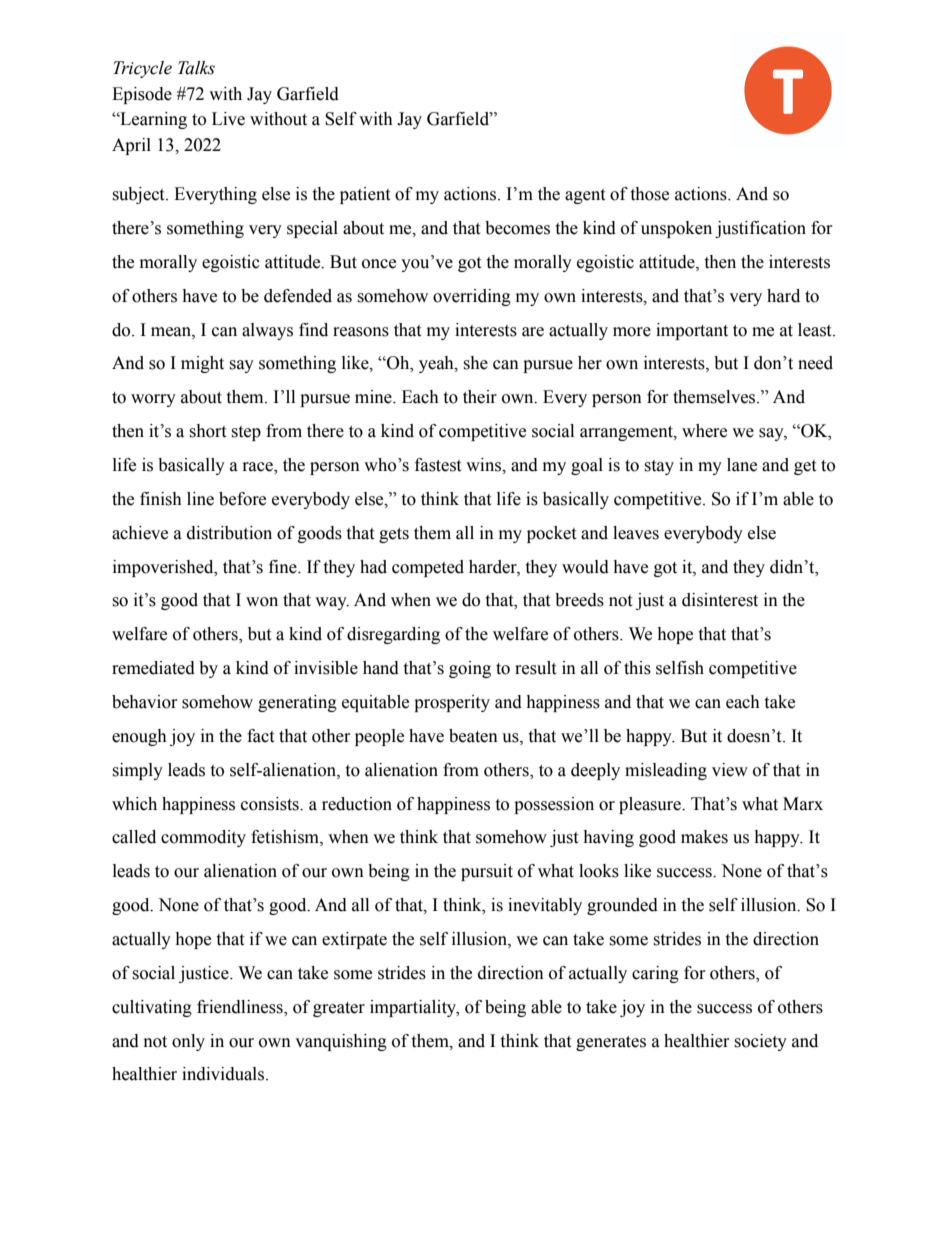  Describe the element at coordinates (414, 1008) in the screenshot. I see `impartiality` at that location.
